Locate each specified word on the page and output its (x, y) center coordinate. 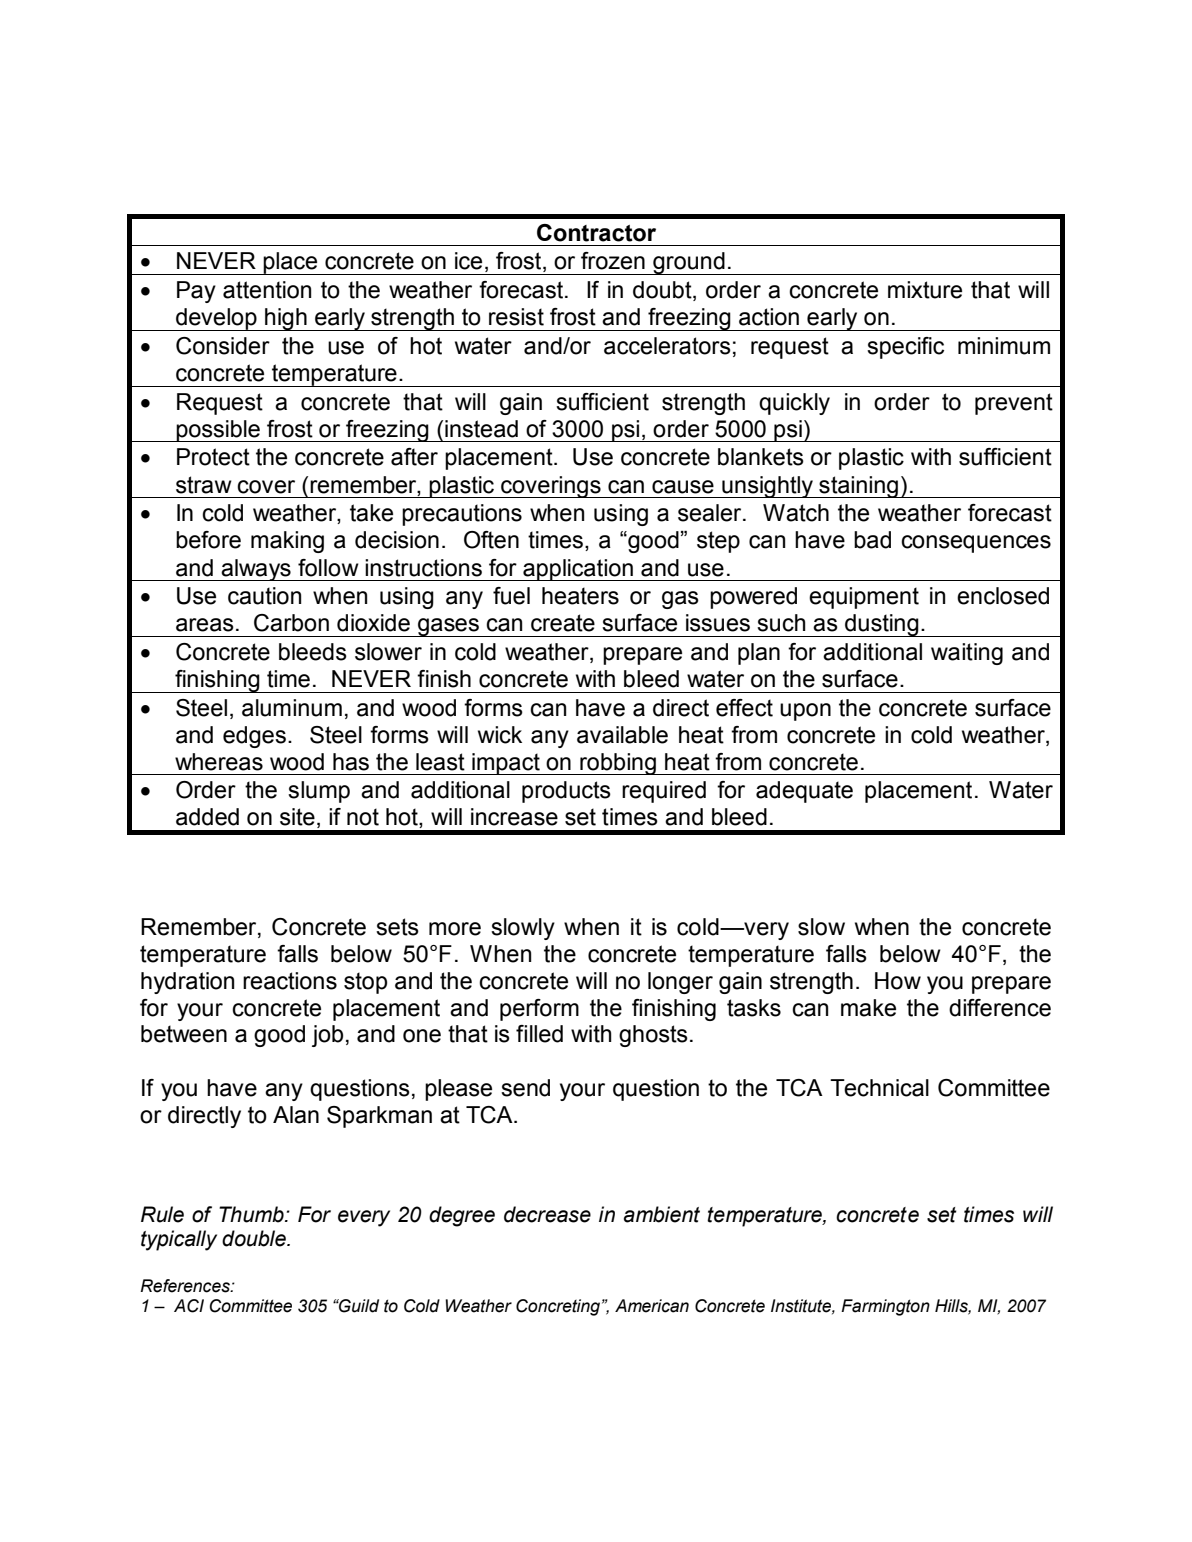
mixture (925, 290)
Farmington (885, 1307)
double (255, 1238)
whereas (219, 762)
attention (267, 290)
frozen (613, 261)
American (652, 1306)
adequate (804, 792)
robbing (618, 764)
